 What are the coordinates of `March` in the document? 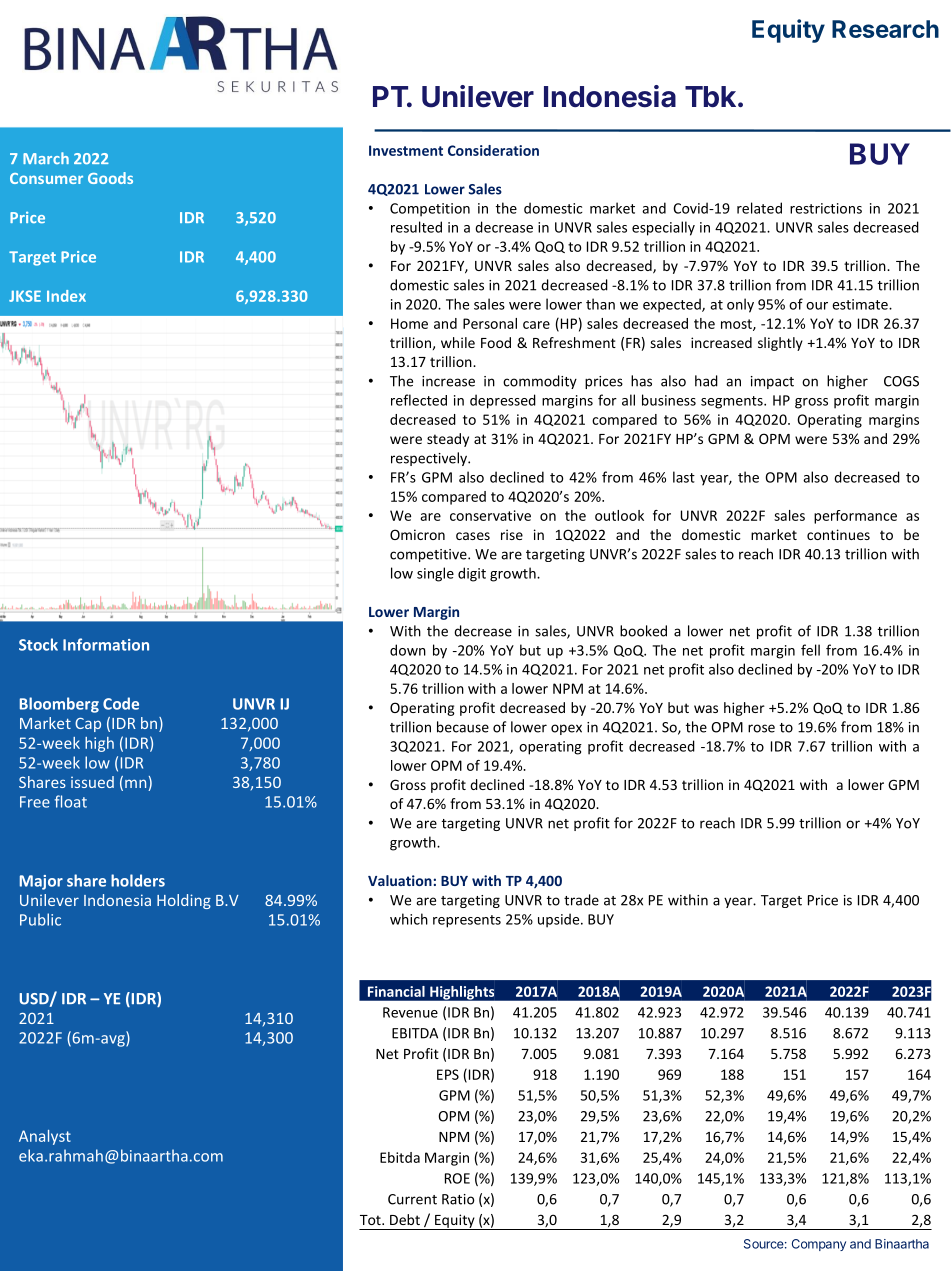 It's located at (46, 158).
